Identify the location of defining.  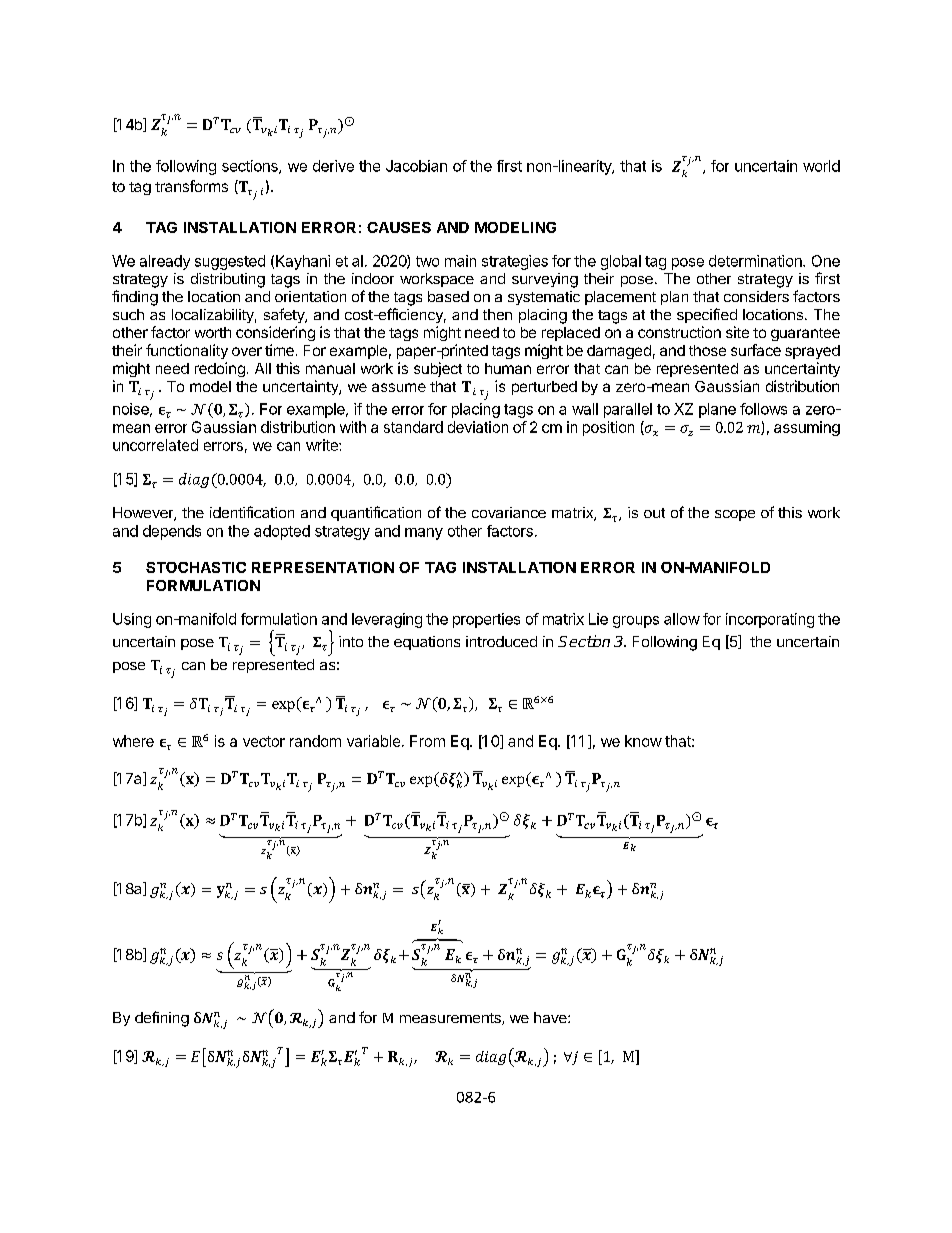
(162, 1019).
